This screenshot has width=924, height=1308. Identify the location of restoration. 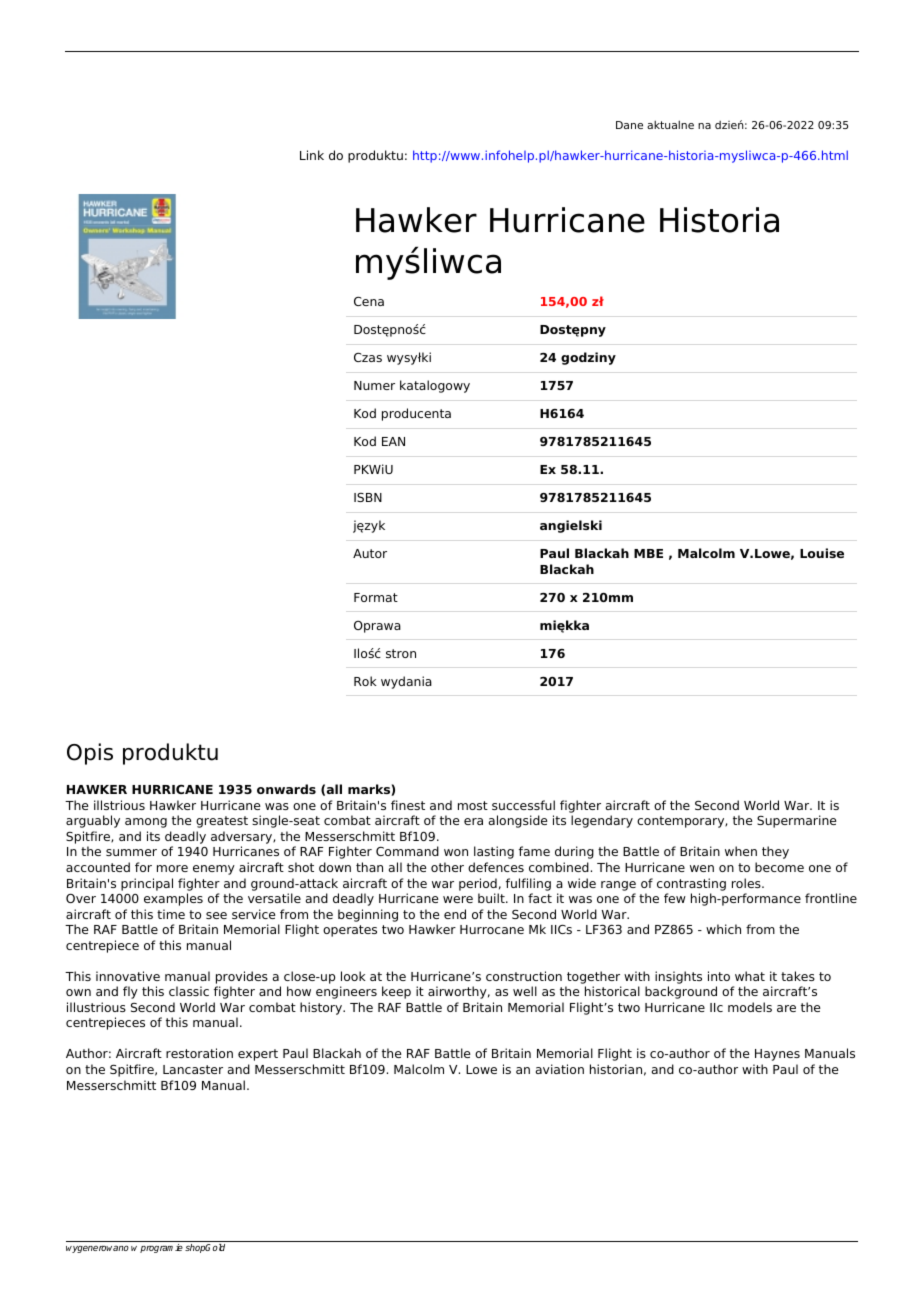
(199, 1053).
